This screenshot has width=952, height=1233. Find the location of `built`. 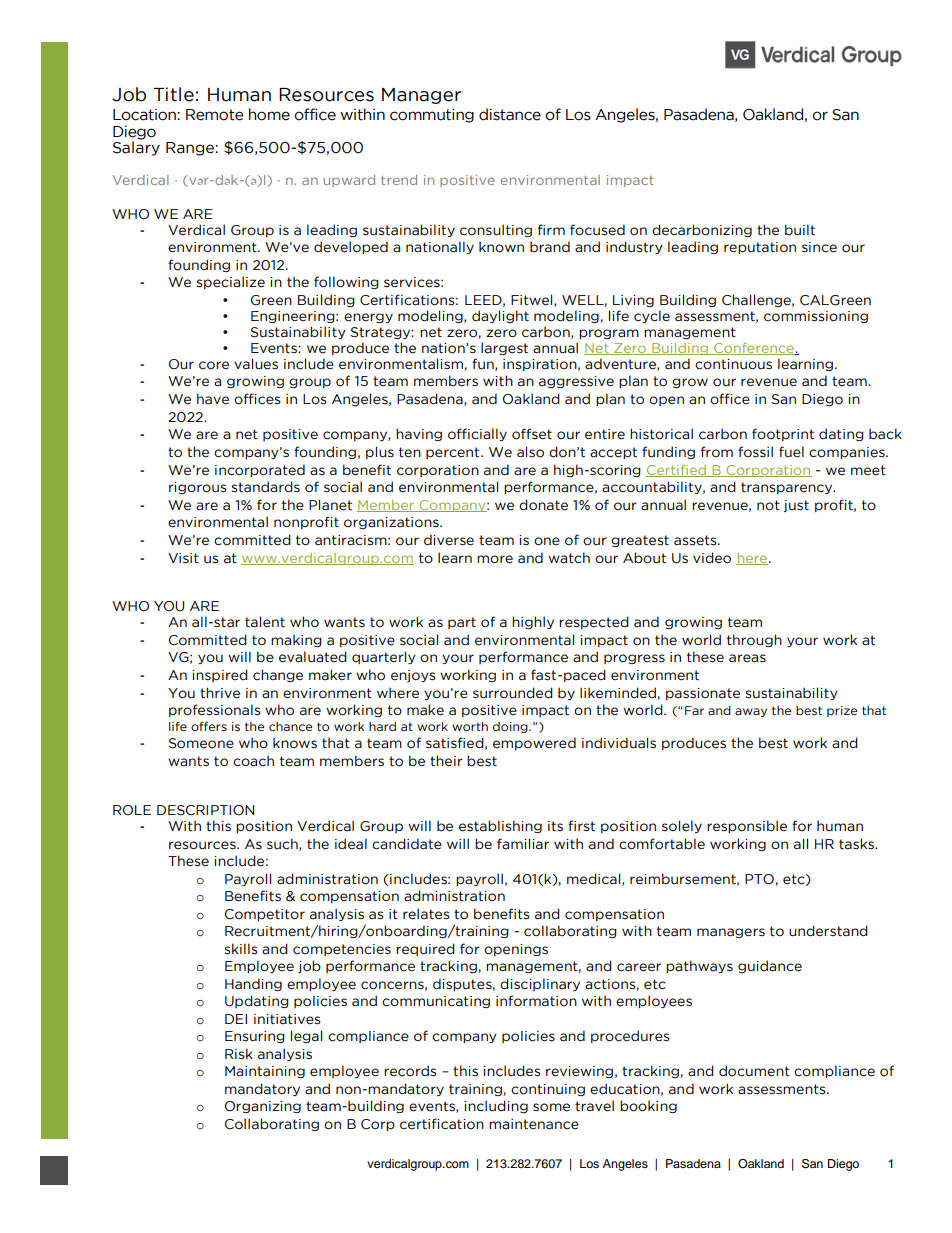

built is located at coordinates (800, 230).
